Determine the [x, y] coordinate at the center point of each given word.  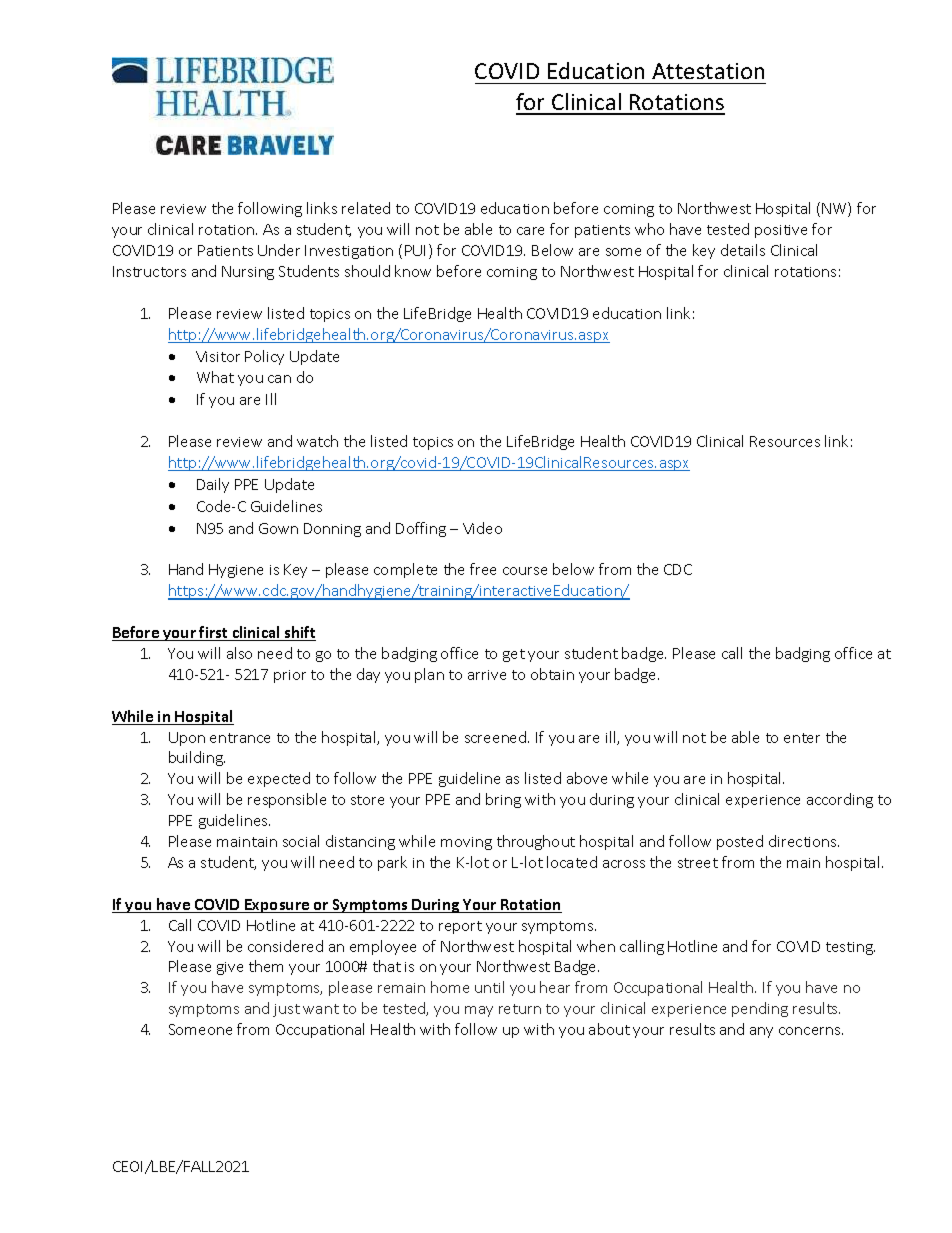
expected [279, 779]
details [743, 250]
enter [802, 738]
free [483, 569]
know [413, 271]
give [230, 968]
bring [503, 800]
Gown [278, 528]
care [530, 231]
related [366, 208]
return [520, 1009]
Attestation [708, 71]
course [525, 571]
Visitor [218, 356]
